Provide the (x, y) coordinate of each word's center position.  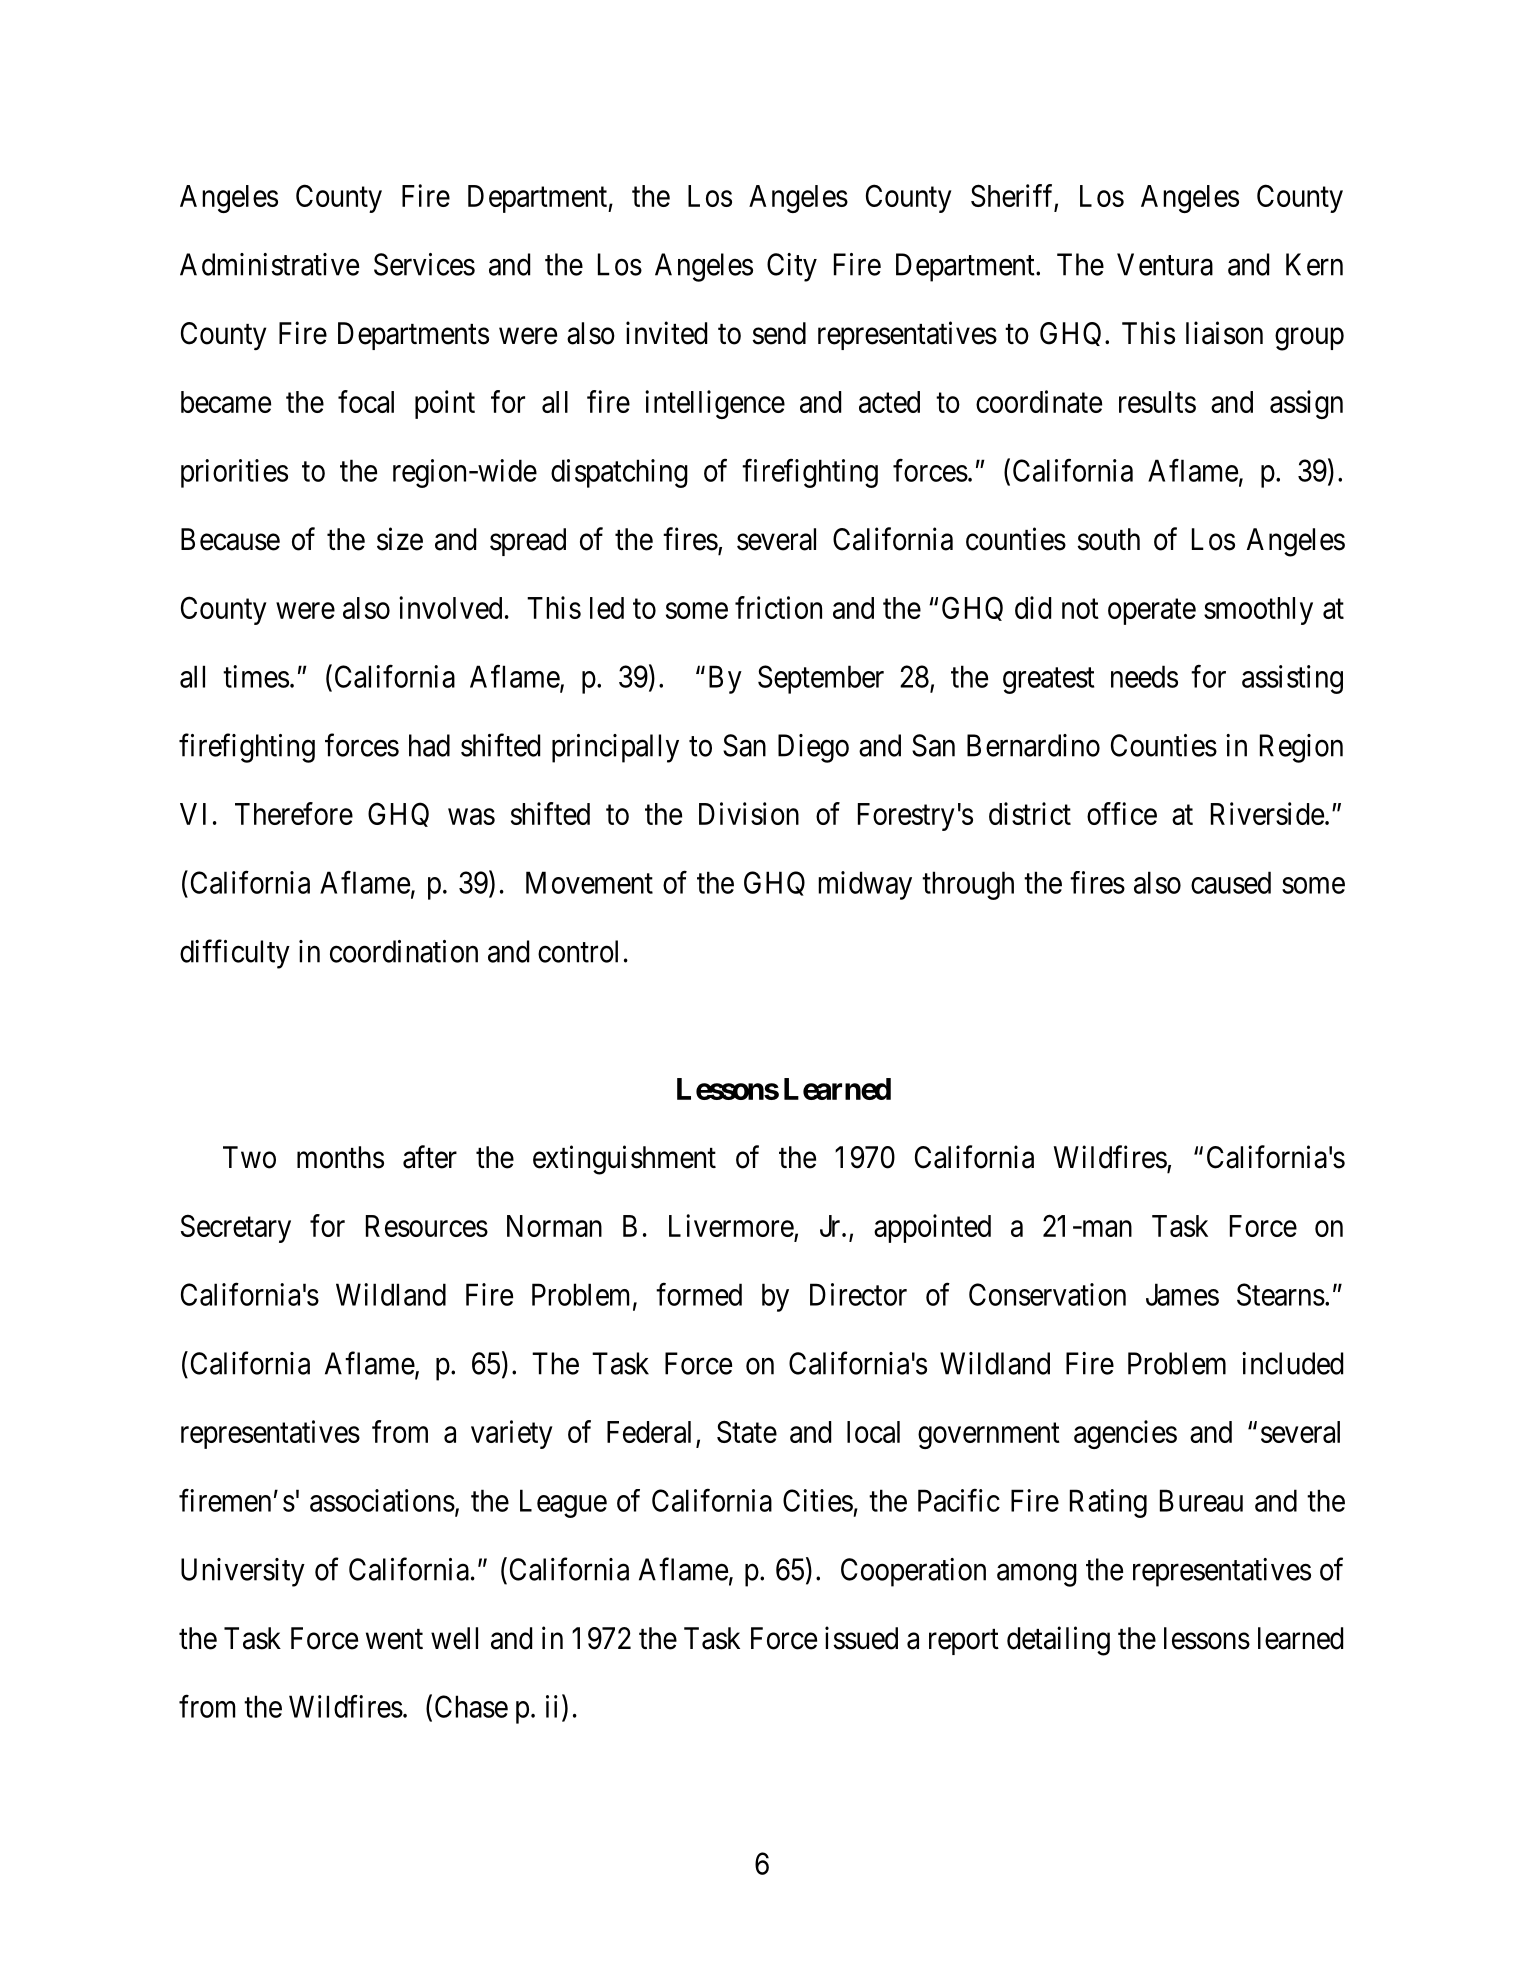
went (394, 1639)
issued (861, 1638)
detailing (1058, 1641)
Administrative (269, 264)
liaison (1224, 333)
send (779, 333)
